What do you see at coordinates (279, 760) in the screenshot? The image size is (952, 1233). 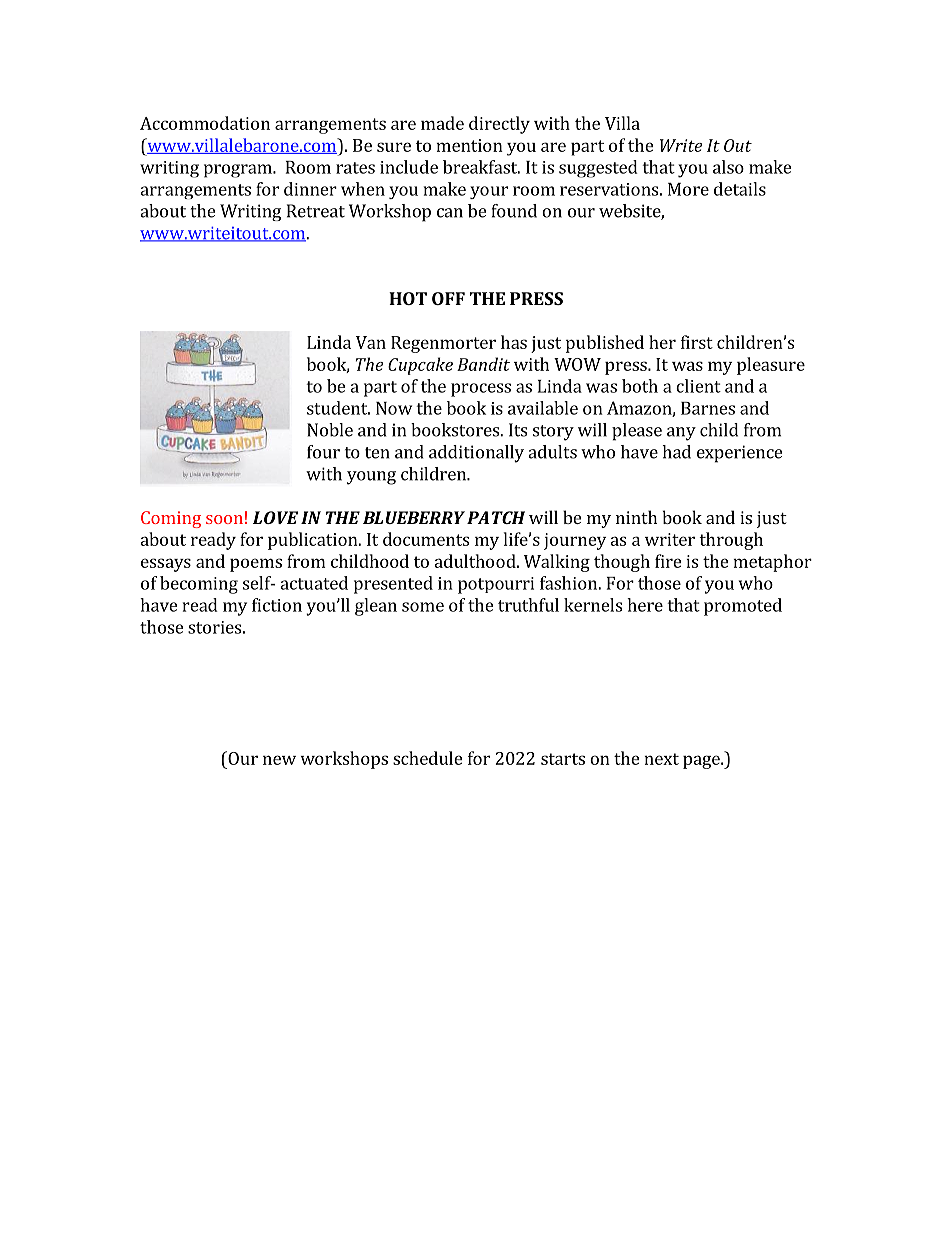 I see `new` at bounding box center [279, 760].
